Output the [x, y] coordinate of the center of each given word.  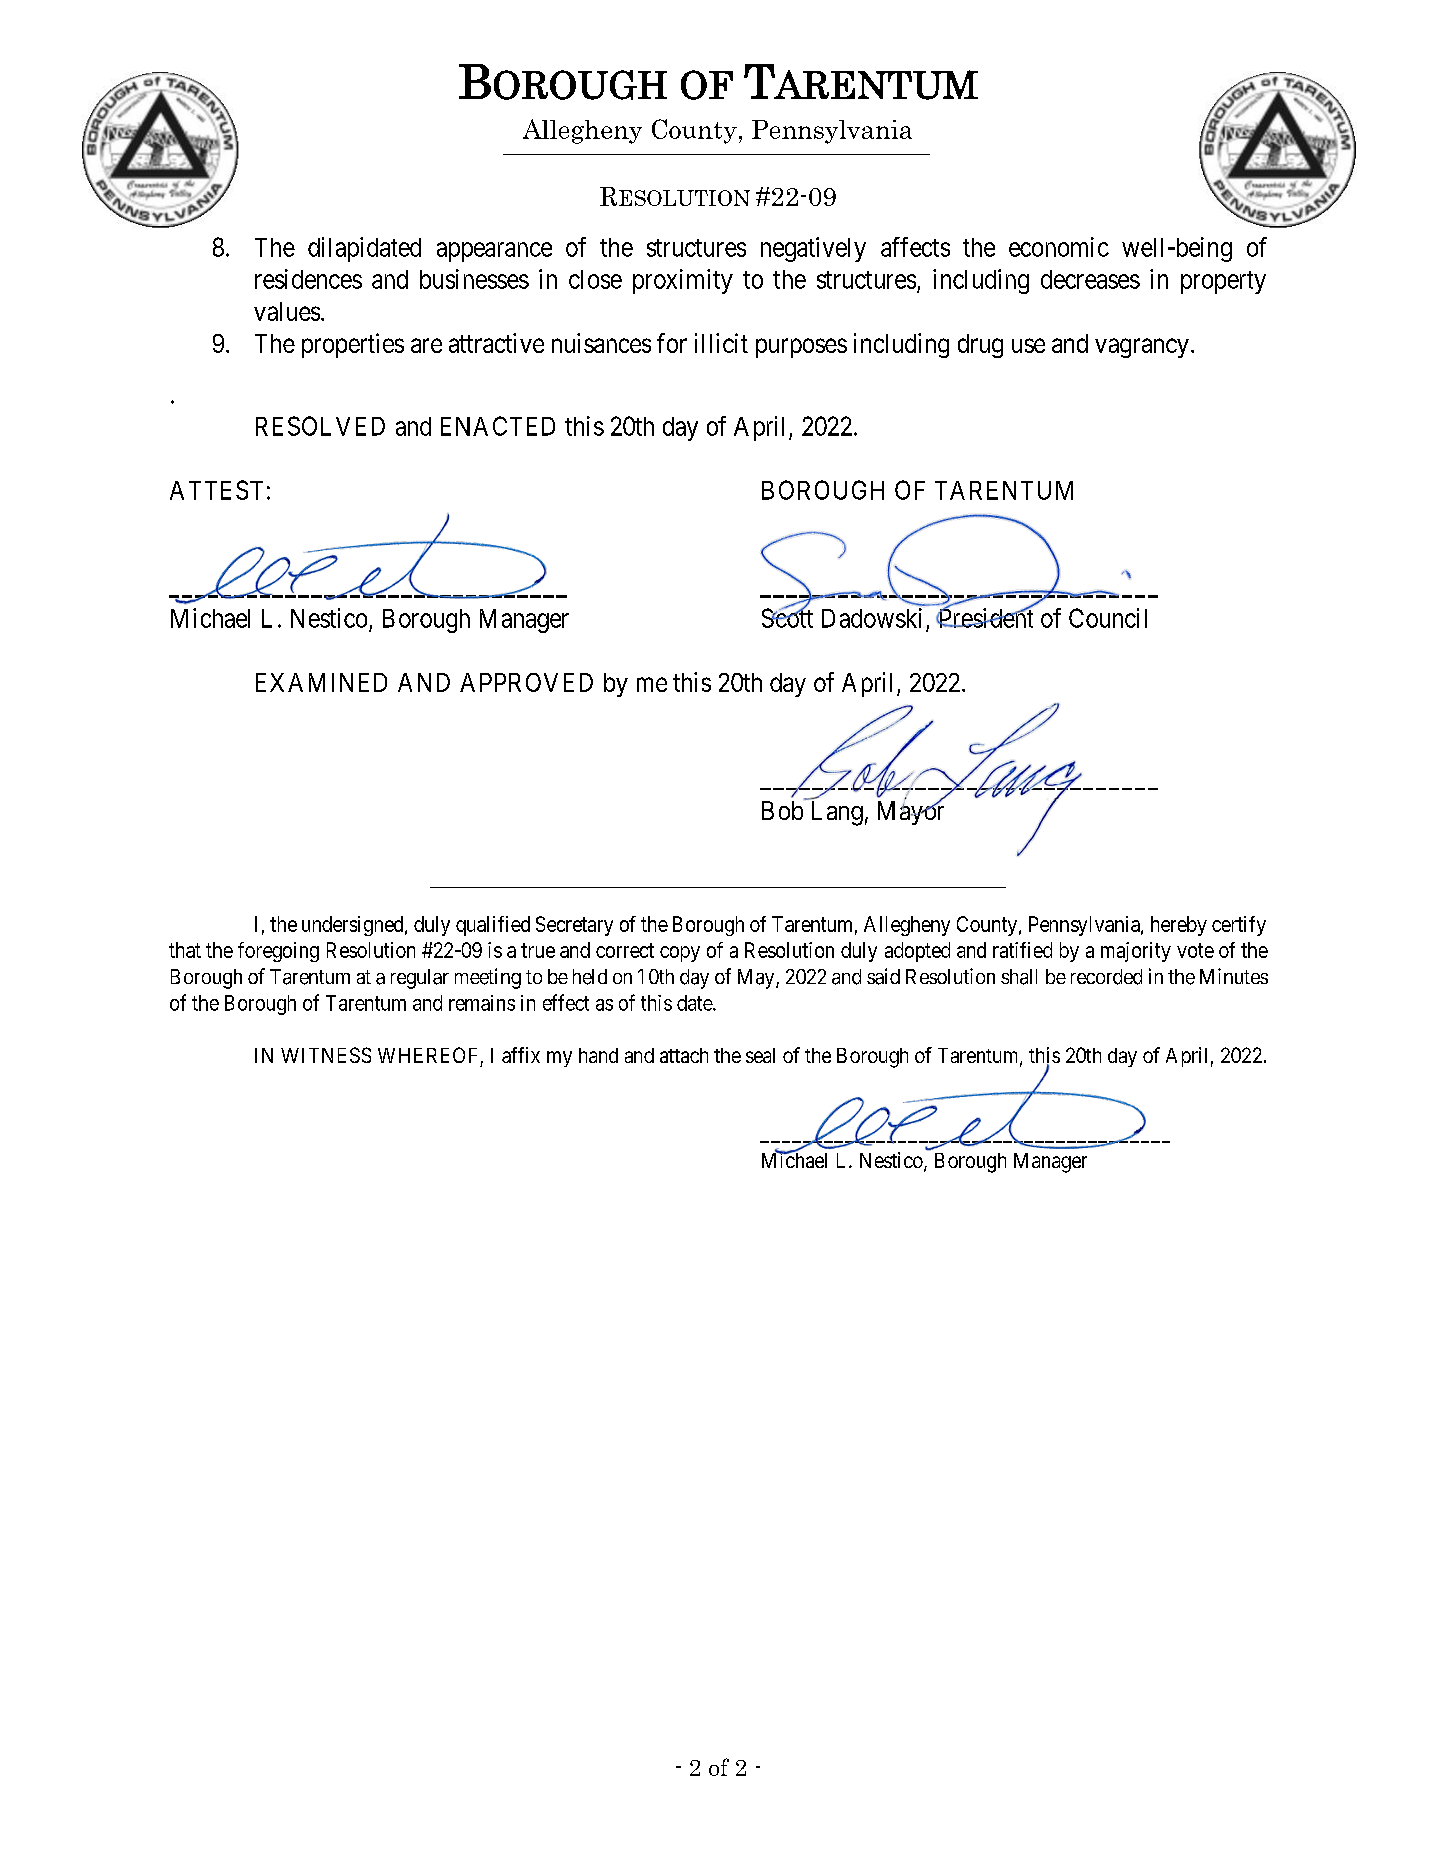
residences [308, 279]
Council [1108, 618]
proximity [683, 281]
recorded [1106, 977]
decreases [1090, 279]
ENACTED [498, 426]
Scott [787, 618]
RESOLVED [320, 426]
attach [684, 1055]
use [1028, 345]
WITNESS [326, 1055]
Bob [782, 810]
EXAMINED [321, 682]
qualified [493, 926]
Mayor [911, 812]
